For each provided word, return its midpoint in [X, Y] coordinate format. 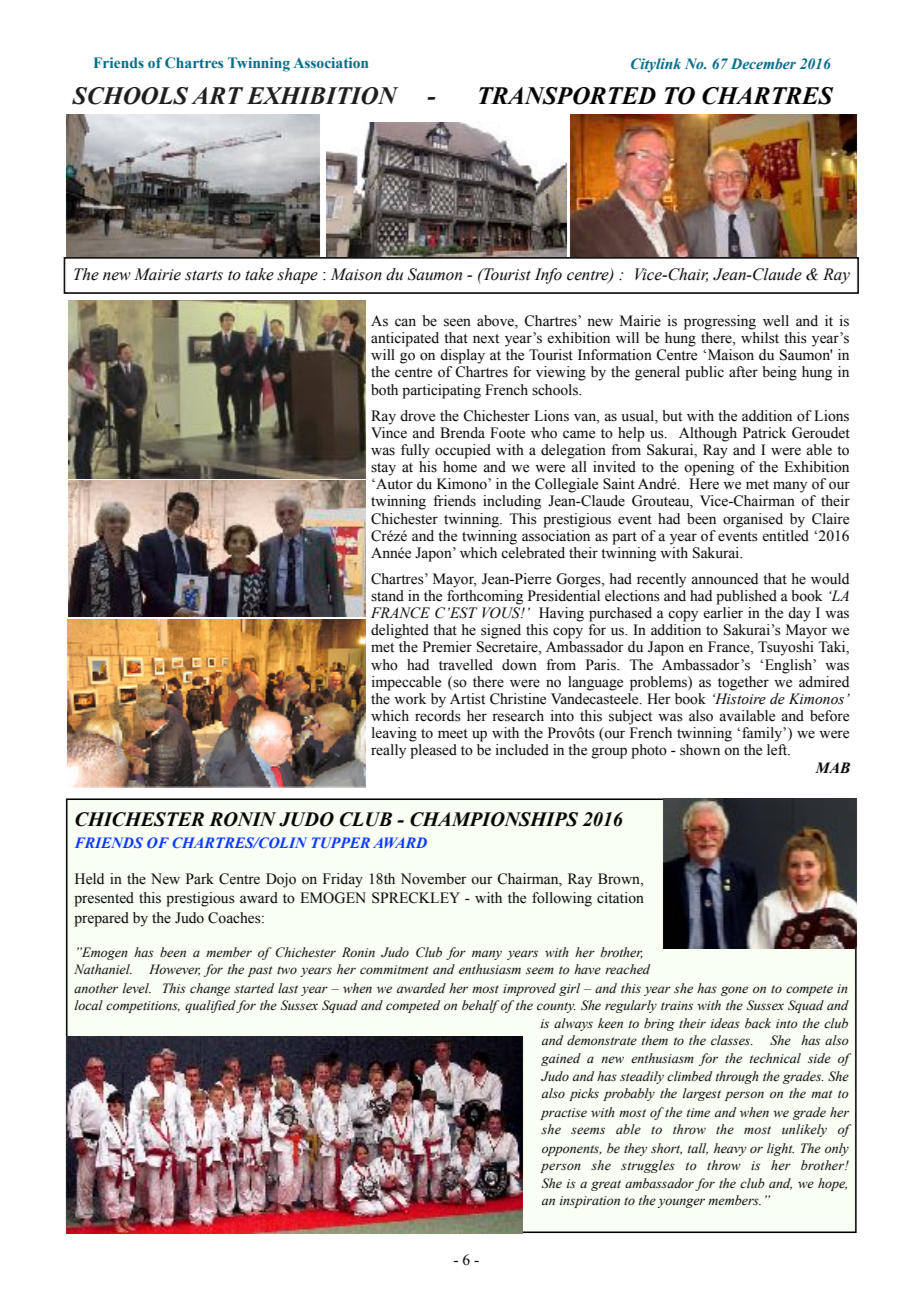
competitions [143, 1007]
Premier [447, 647]
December [763, 63]
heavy [730, 1149]
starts [204, 275]
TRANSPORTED [567, 96]
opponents [572, 1150]
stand [387, 596]
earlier [723, 613]
